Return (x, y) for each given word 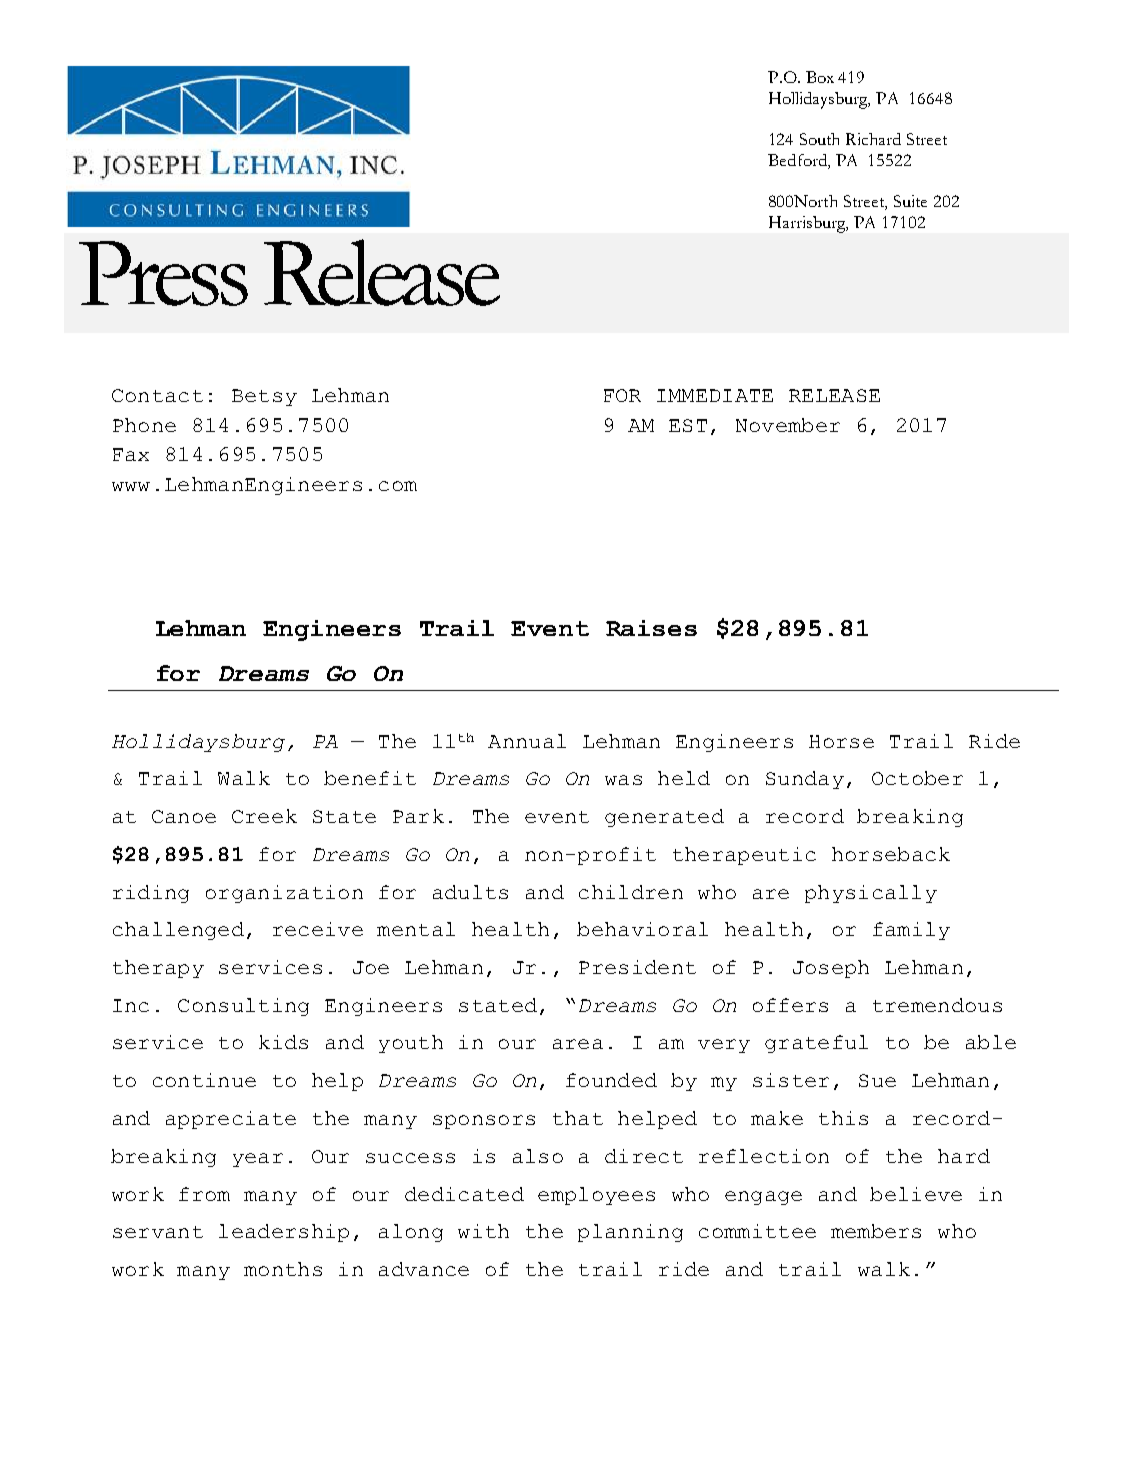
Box (820, 77)
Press (163, 273)
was (623, 780)
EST (688, 425)
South (819, 139)
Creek (264, 816)
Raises (651, 628)
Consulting (243, 1007)
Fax (131, 454)
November (788, 425)
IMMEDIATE (715, 395)
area (578, 1044)
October (917, 778)
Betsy (264, 397)
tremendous (937, 1005)
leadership (284, 1233)
